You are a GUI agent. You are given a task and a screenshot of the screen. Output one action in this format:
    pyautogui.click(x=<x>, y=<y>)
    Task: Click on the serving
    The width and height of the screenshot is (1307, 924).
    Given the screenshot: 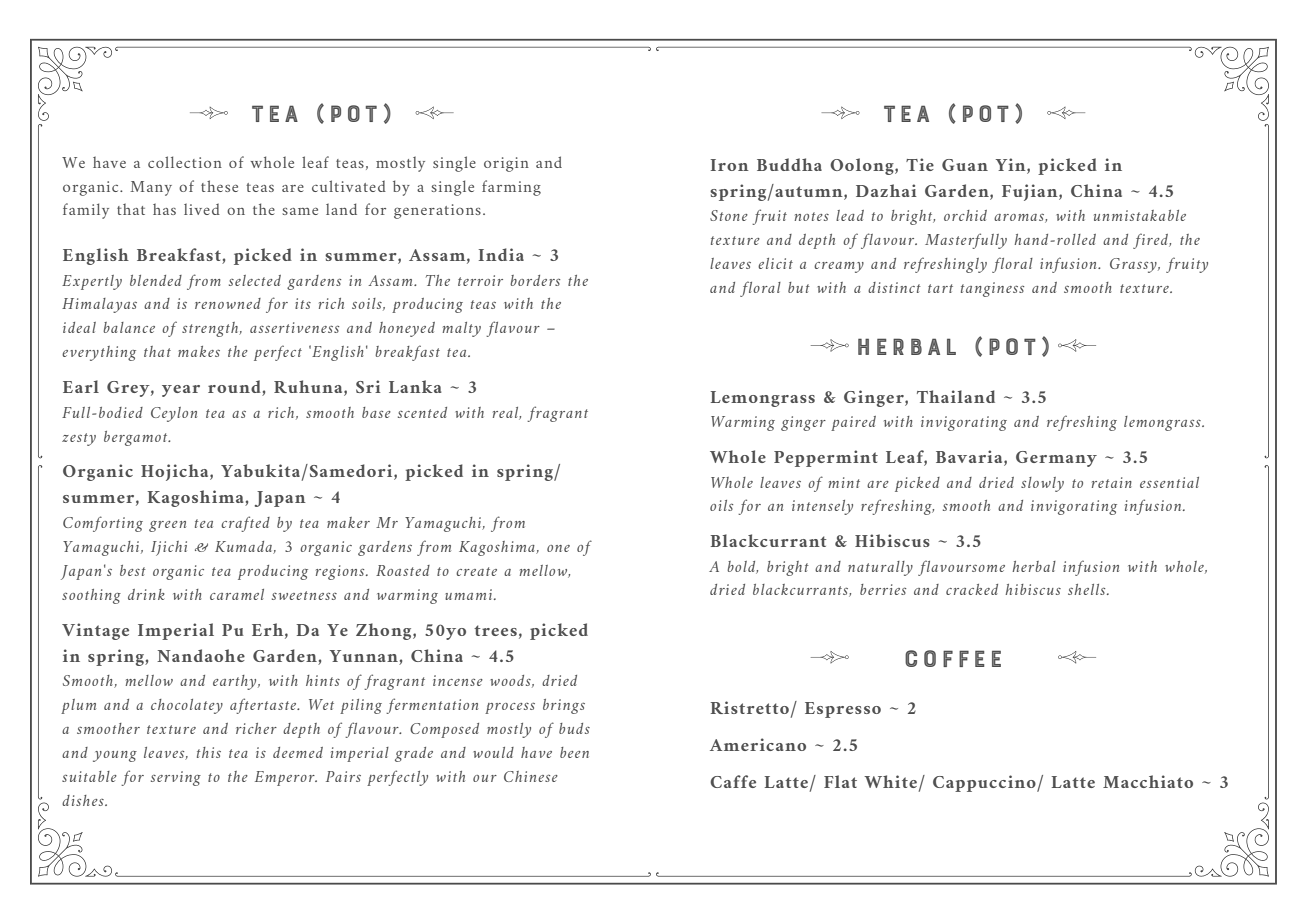 What is the action you would take?
    pyautogui.click(x=176, y=778)
